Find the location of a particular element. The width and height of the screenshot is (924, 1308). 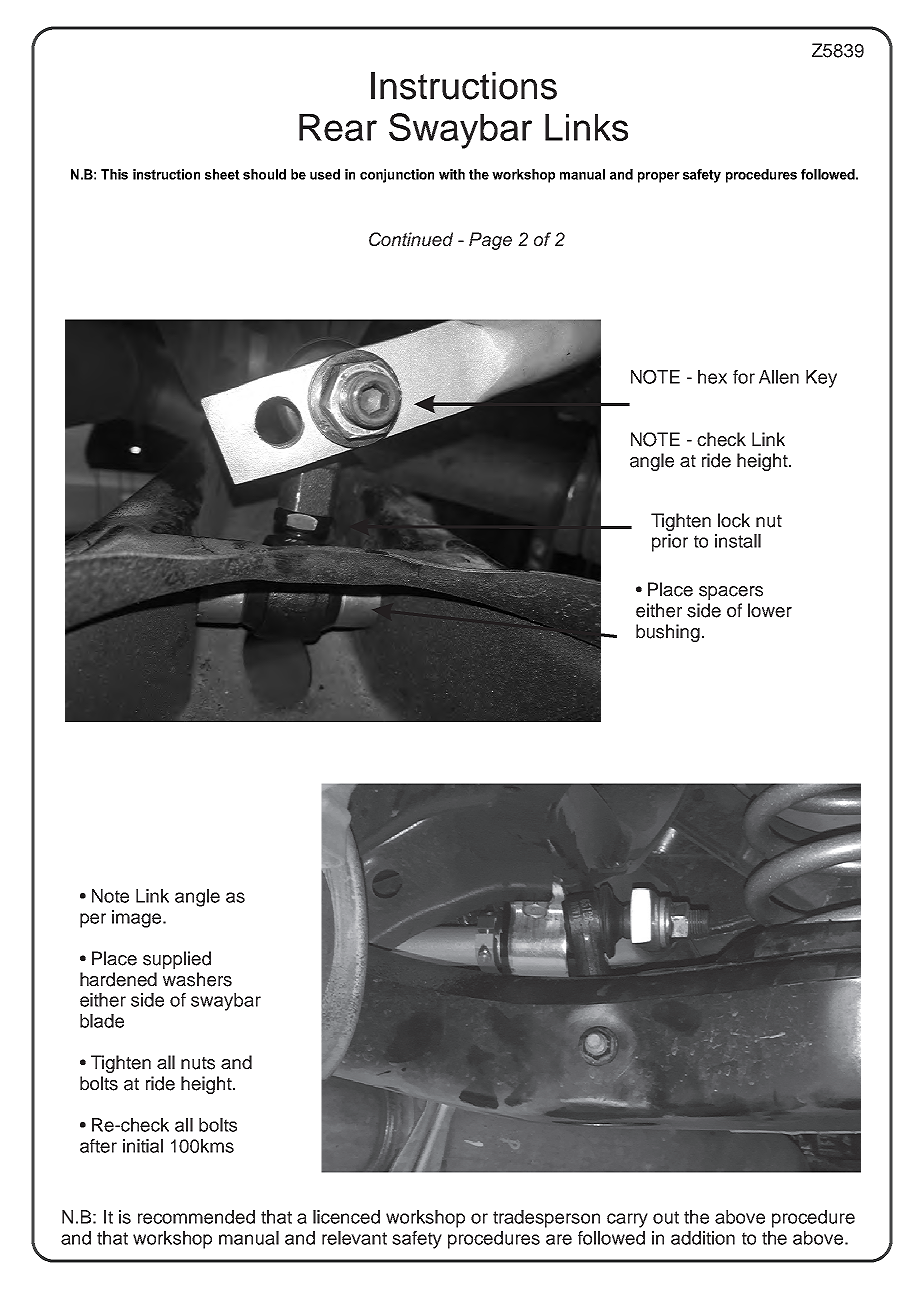

proper is located at coordinates (659, 177).
